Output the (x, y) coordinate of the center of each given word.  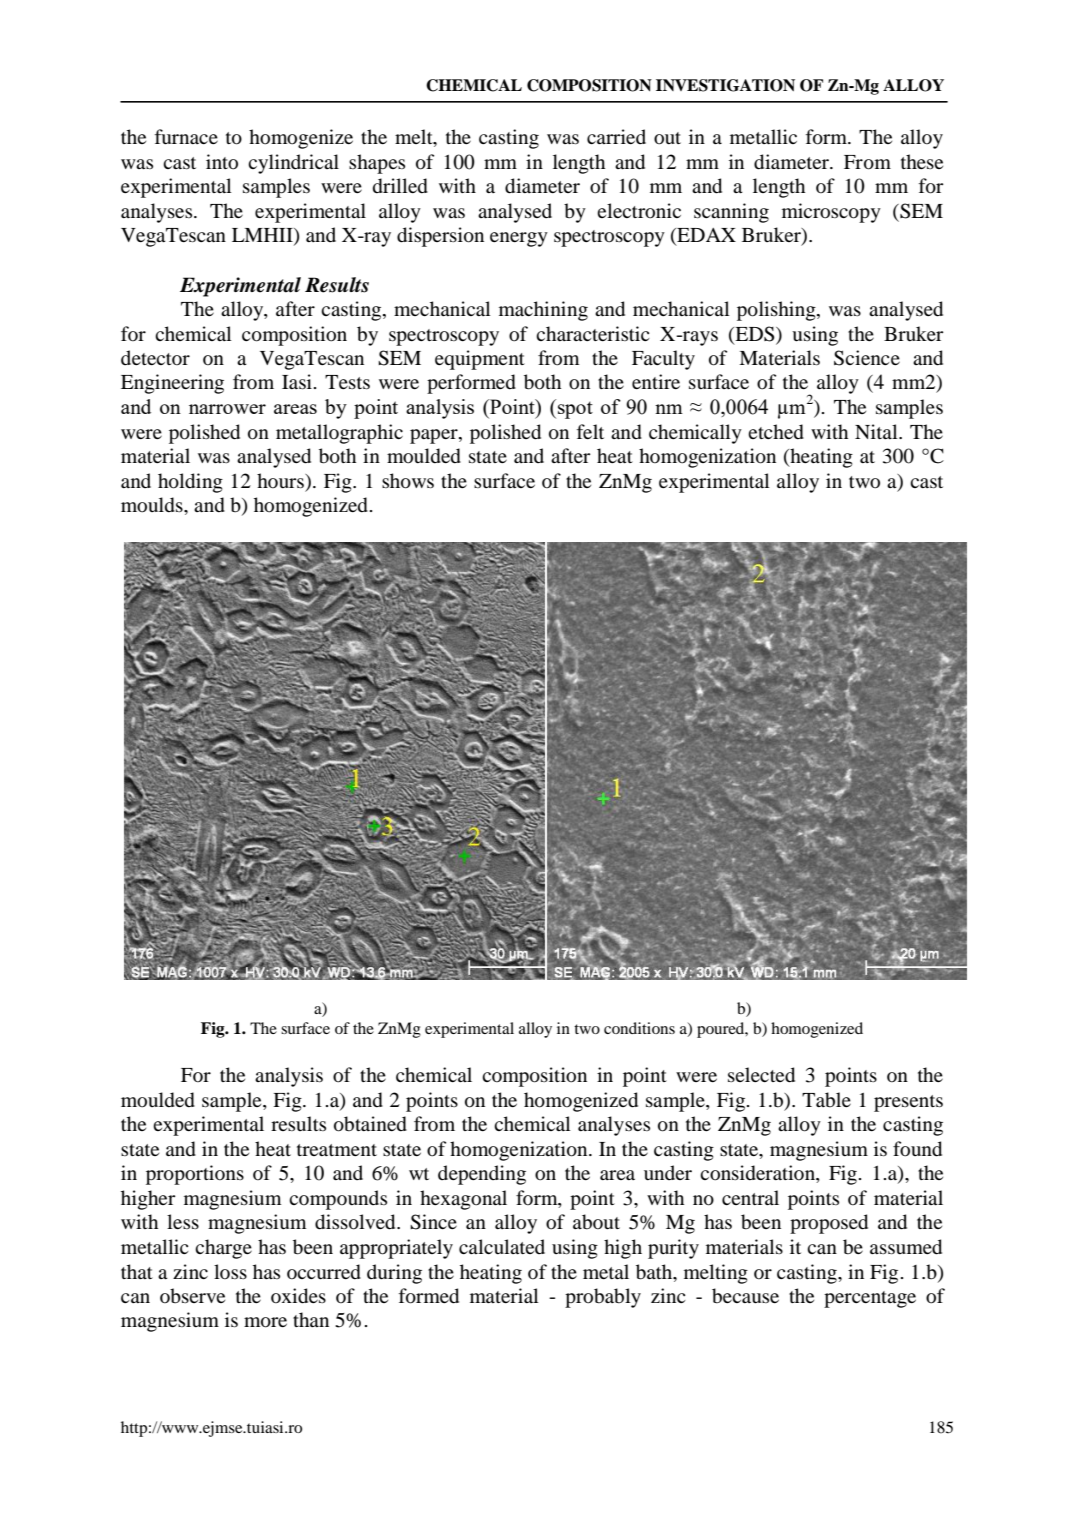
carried (616, 136)
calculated (502, 1246)
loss (230, 1271)
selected (761, 1075)
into (222, 162)
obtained (370, 1124)
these (922, 161)
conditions (639, 1028)
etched (776, 432)
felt (590, 431)
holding (190, 483)
